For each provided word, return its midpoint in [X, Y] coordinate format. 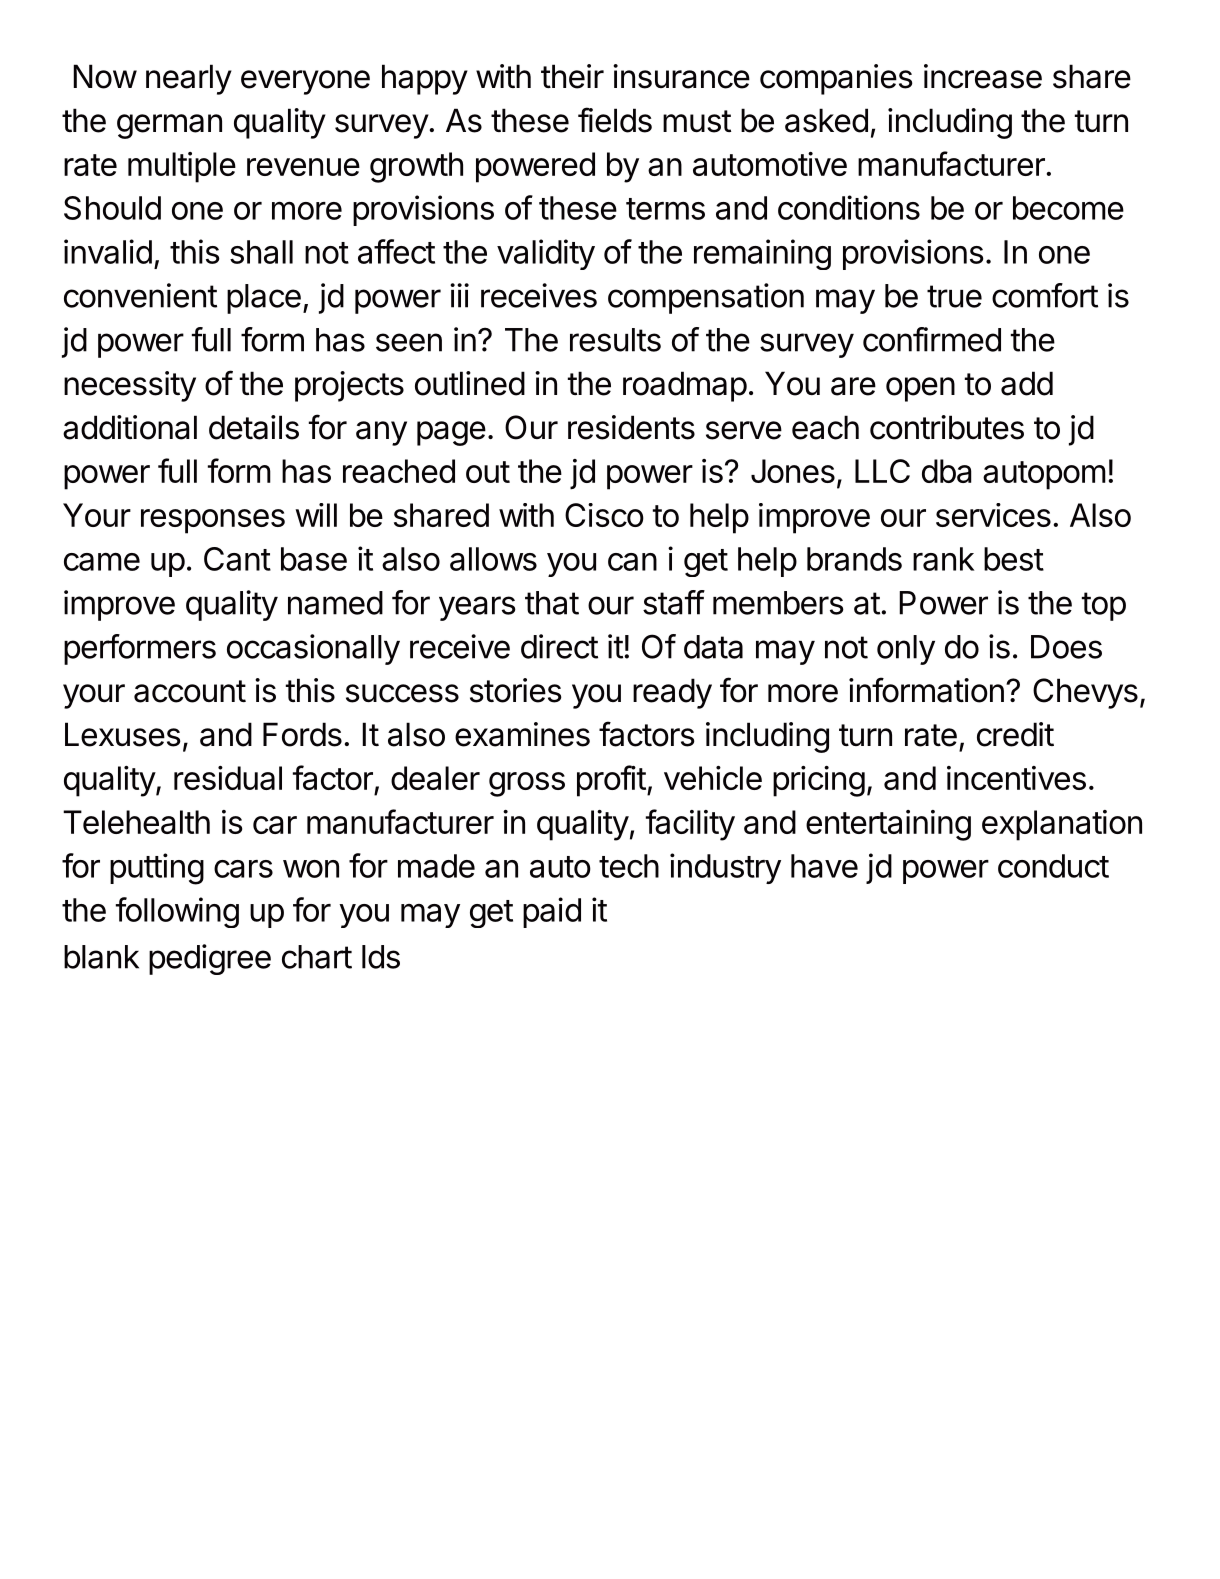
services [993, 515]
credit [1015, 734]
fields [615, 120]
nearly [189, 79]
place [264, 299]
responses [213, 521]
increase [983, 76]
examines [522, 734]
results [615, 340]
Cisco [604, 515]
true [954, 296]
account [190, 691]
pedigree [210, 959]
